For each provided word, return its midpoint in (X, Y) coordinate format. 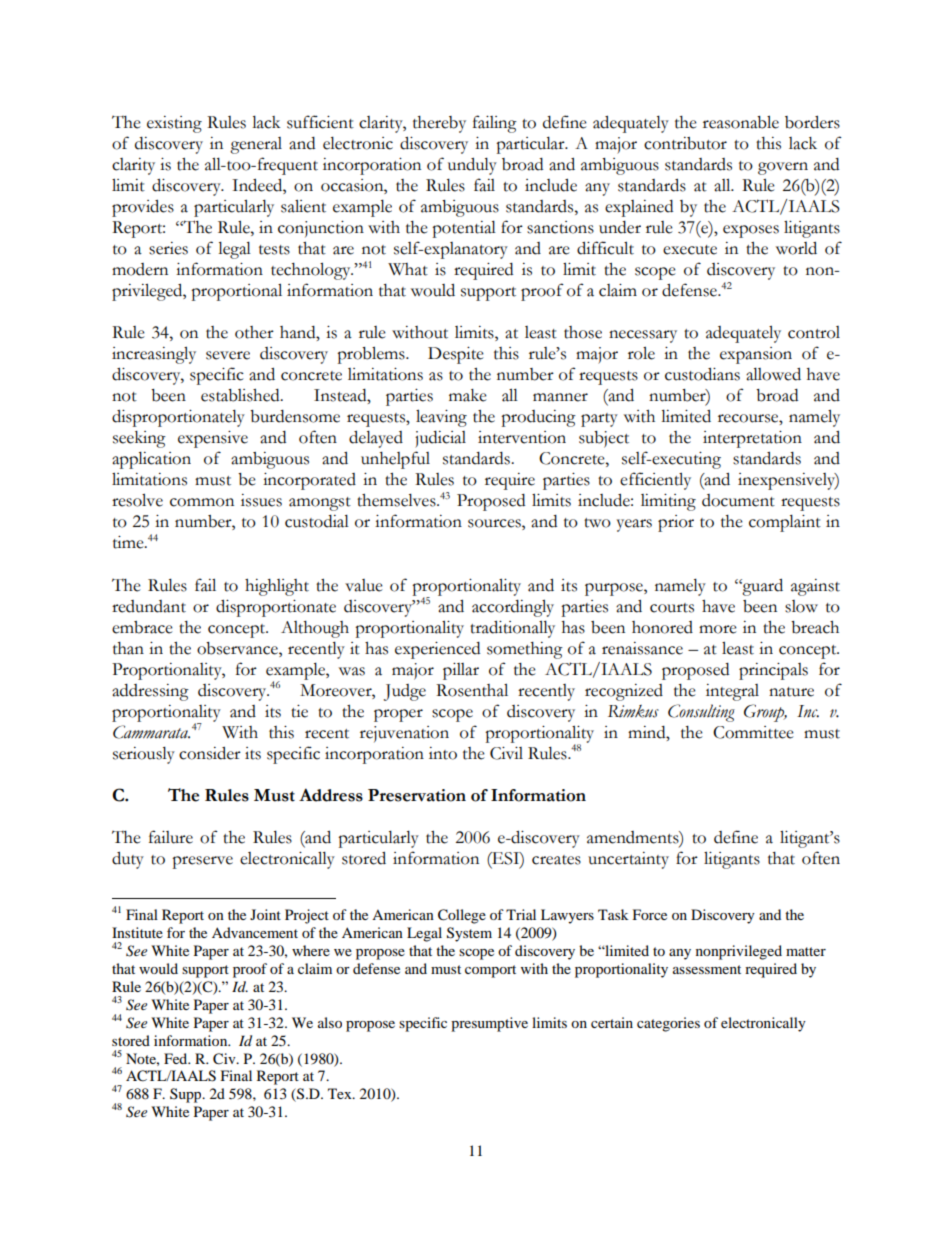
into (443, 753)
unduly (472, 166)
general (256, 145)
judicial (440, 439)
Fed (177, 1058)
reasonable (741, 122)
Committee (753, 732)
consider (210, 753)
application (151, 460)
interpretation (752, 439)
